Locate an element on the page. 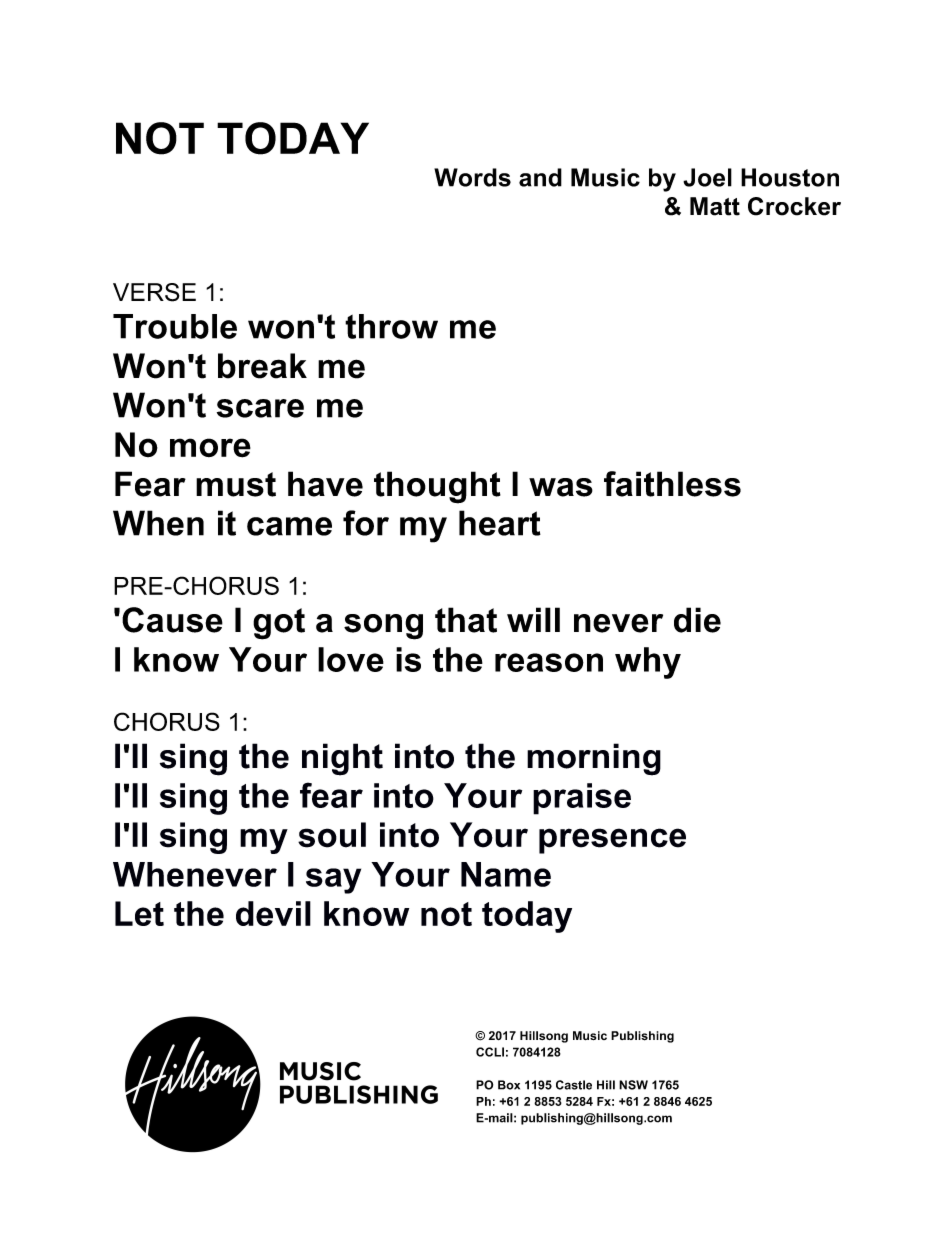 The width and height of the page is (952, 1233). Matt is located at coordinates (715, 206).
